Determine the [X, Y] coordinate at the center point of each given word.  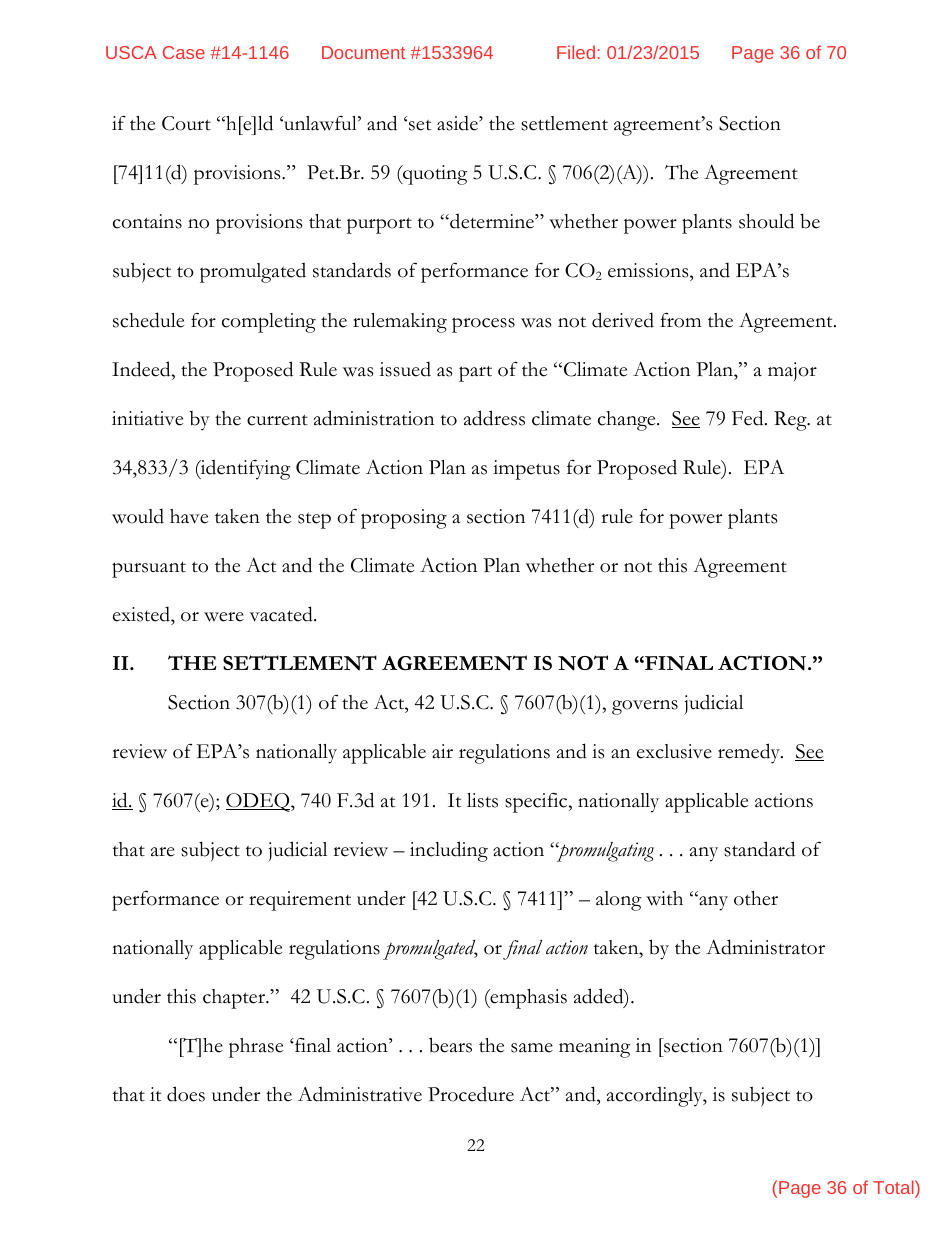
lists [482, 800]
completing [269, 323]
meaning [594, 1048]
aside [458, 123]
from [680, 320]
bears [450, 1045]
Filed [576, 52]
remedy [750, 753]
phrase [256, 1048]
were [224, 617]
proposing [404, 519]
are [163, 852]
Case [184, 52]
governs [645, 707]
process [483, 325]
